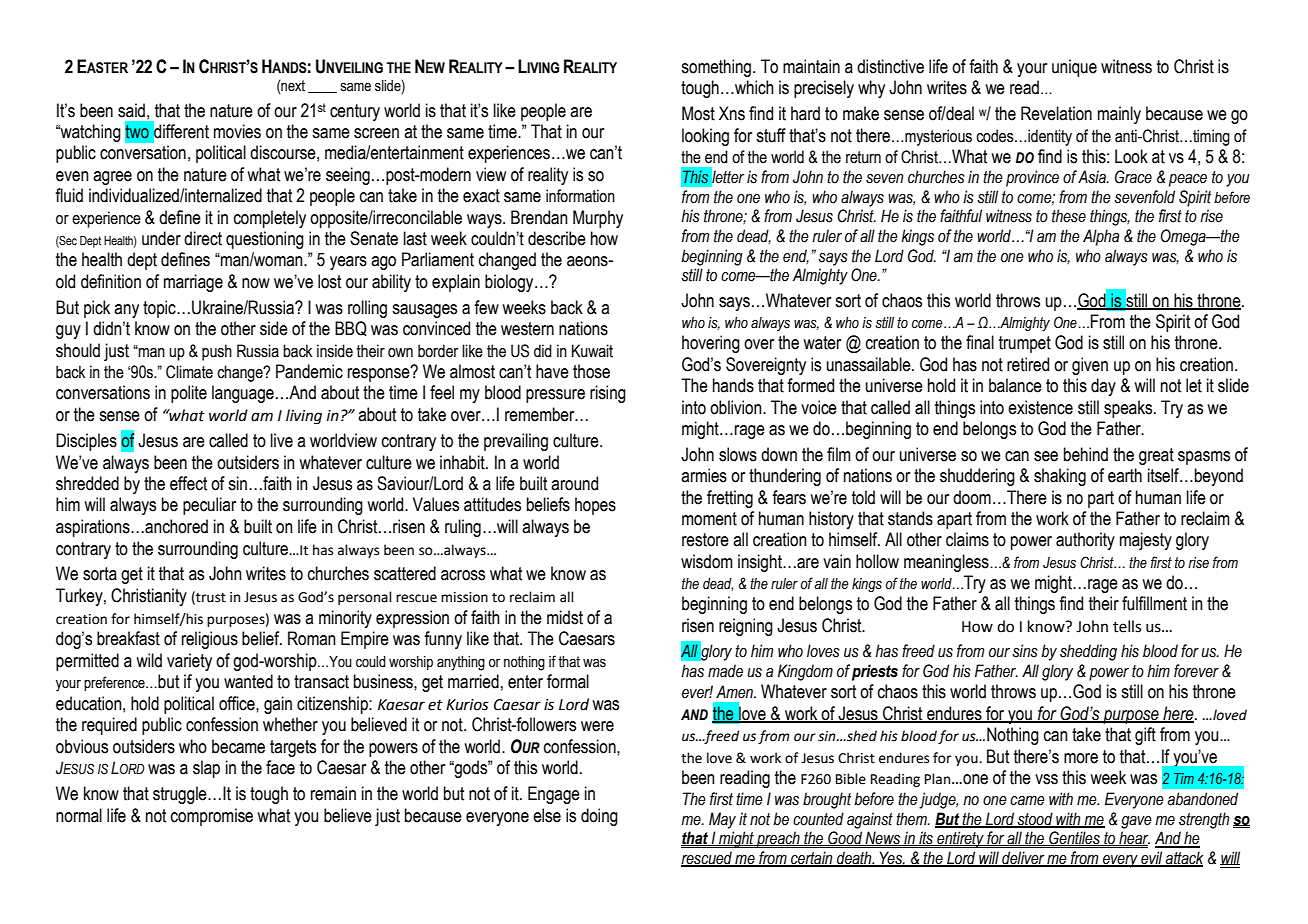  I want to click on day, so click(1103, 387).
